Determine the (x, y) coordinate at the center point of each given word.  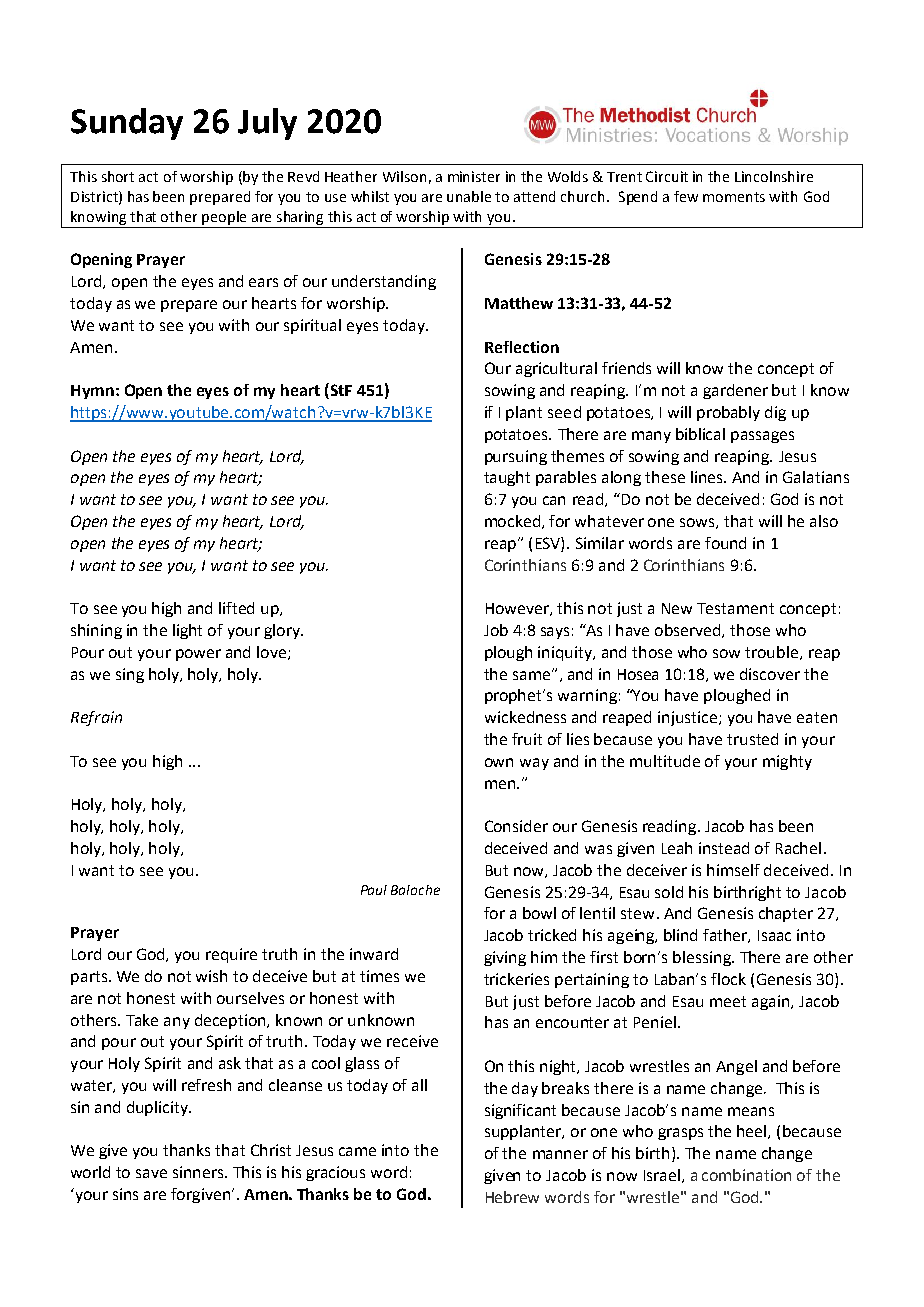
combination (746, 1175)
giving (505, 958)
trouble (773, 653)
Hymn (92, 392)
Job (496, 630)
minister (474, 176)
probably (728, 413)
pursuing (516, 457)
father (726, 936)
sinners (199, 1172)
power (198, 655)
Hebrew (512, 1197)
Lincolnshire (774, 176)
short (118, 176)
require (231, 955)
